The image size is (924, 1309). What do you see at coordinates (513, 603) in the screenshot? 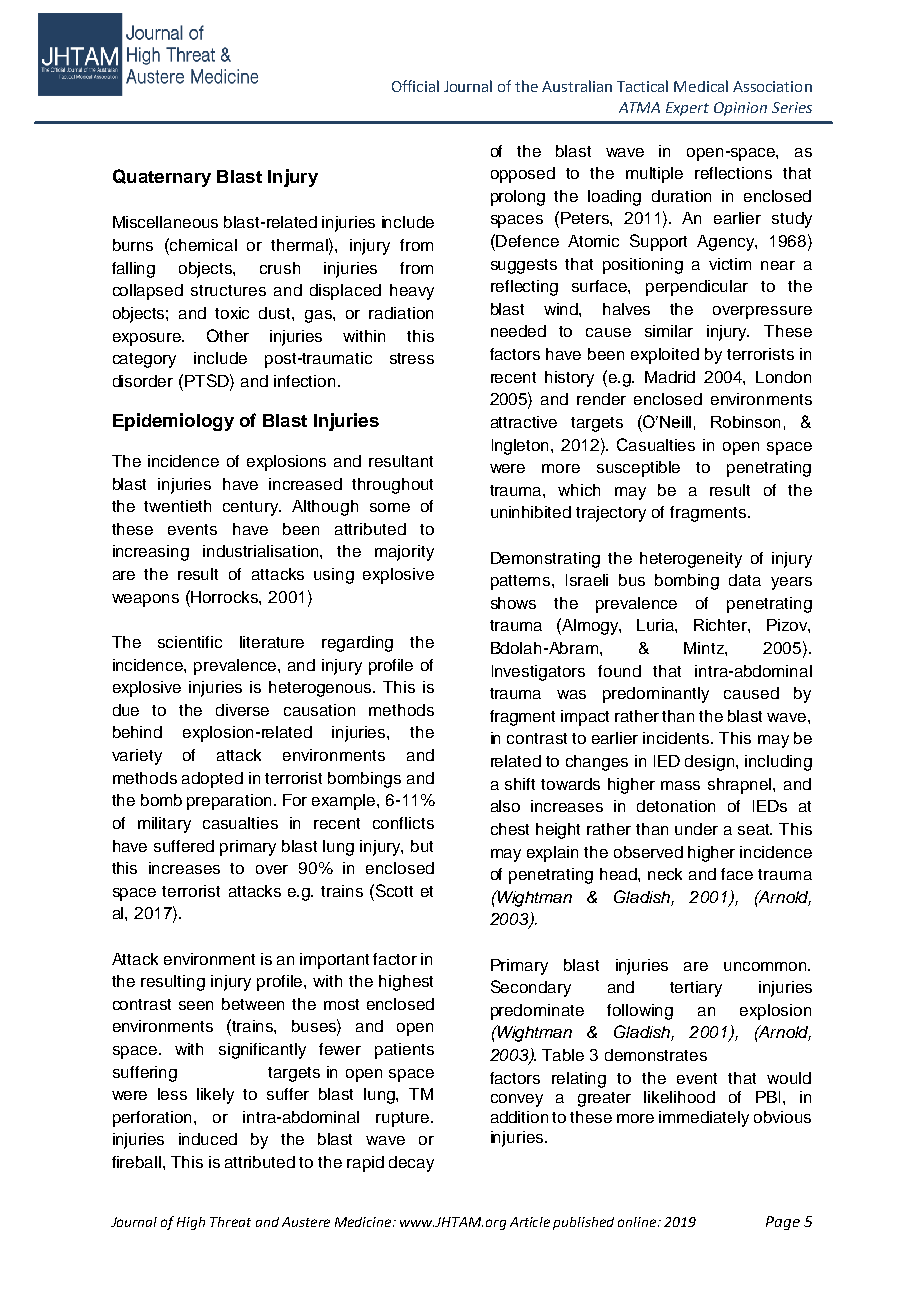
I see `shows` at bounding box center [513, 603].
